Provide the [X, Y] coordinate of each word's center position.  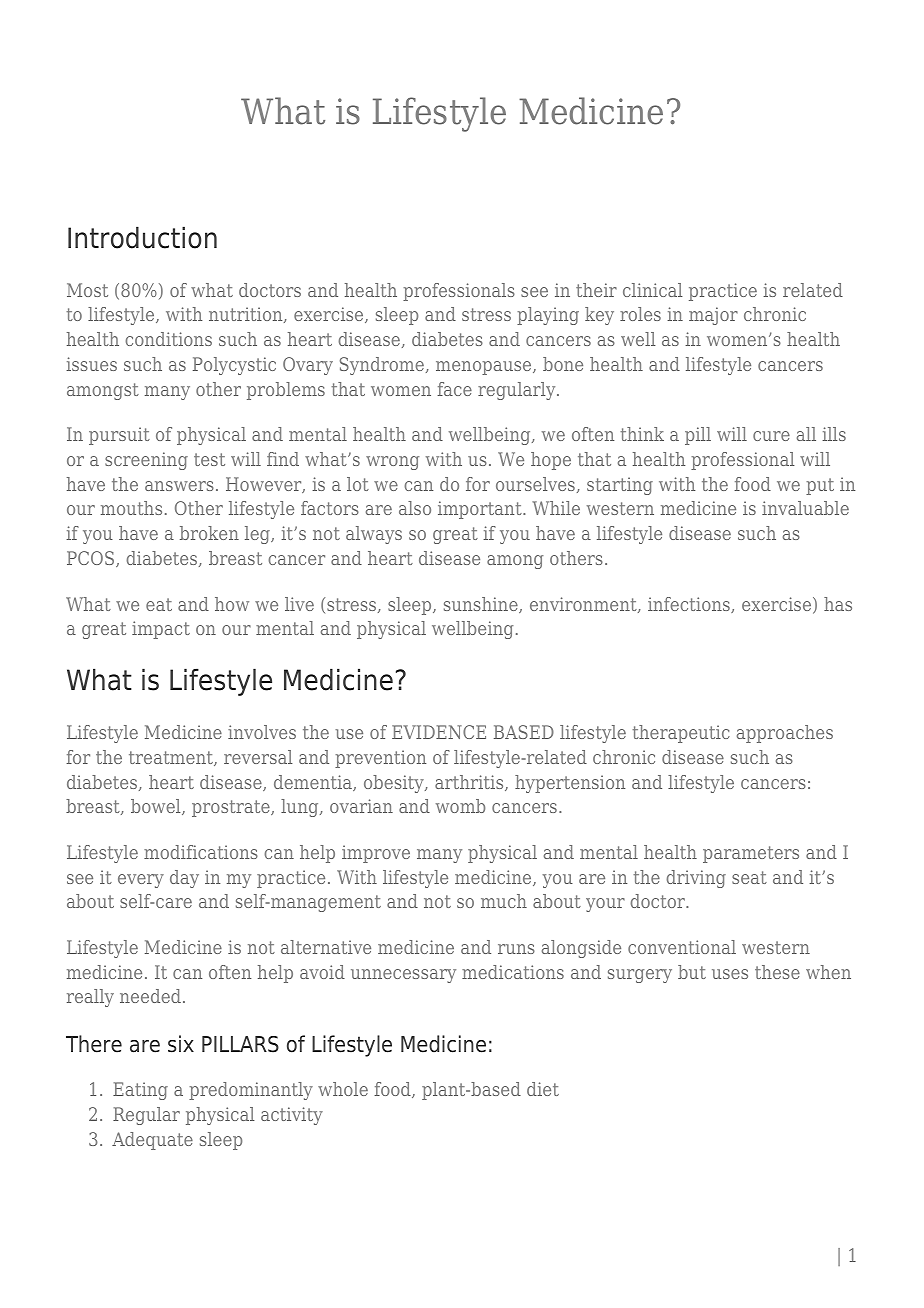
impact [161, 630]
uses [730, 974]
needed [150, 996]
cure [771, 436]
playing [548, 316]
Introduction [142, 237]
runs [516, 949]
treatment [172, 758]
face [454, 389]
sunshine [482, 605]
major [713, 316]
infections [690, 605]
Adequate [152, 1141]
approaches [785, 734]
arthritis [470, 783]
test [209, 459]
